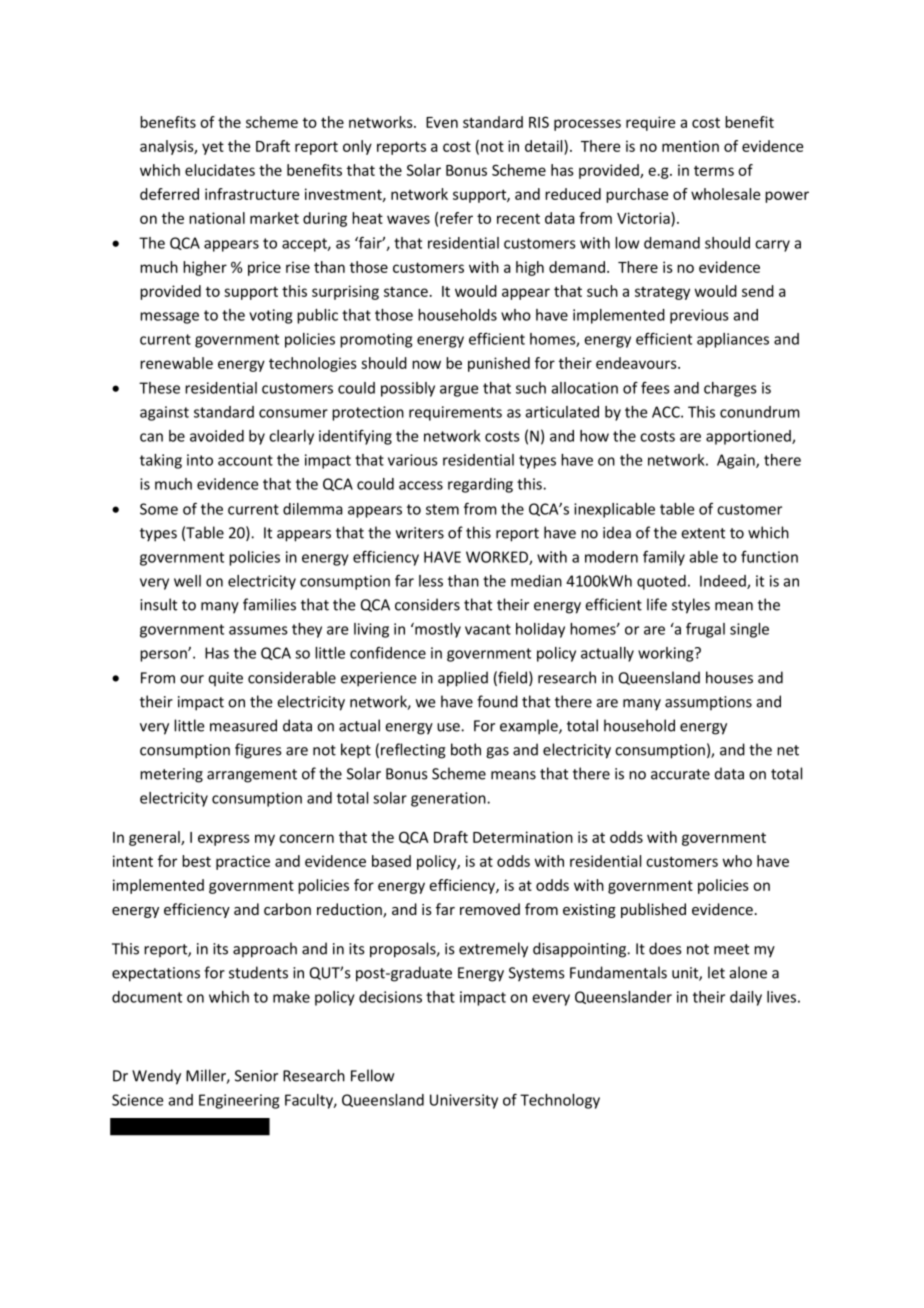 The width and height of the image is (924, 1308). What do you see at coordinates (680, 774) in the image?
I see `accurate` at bounding box center [680, 774].
